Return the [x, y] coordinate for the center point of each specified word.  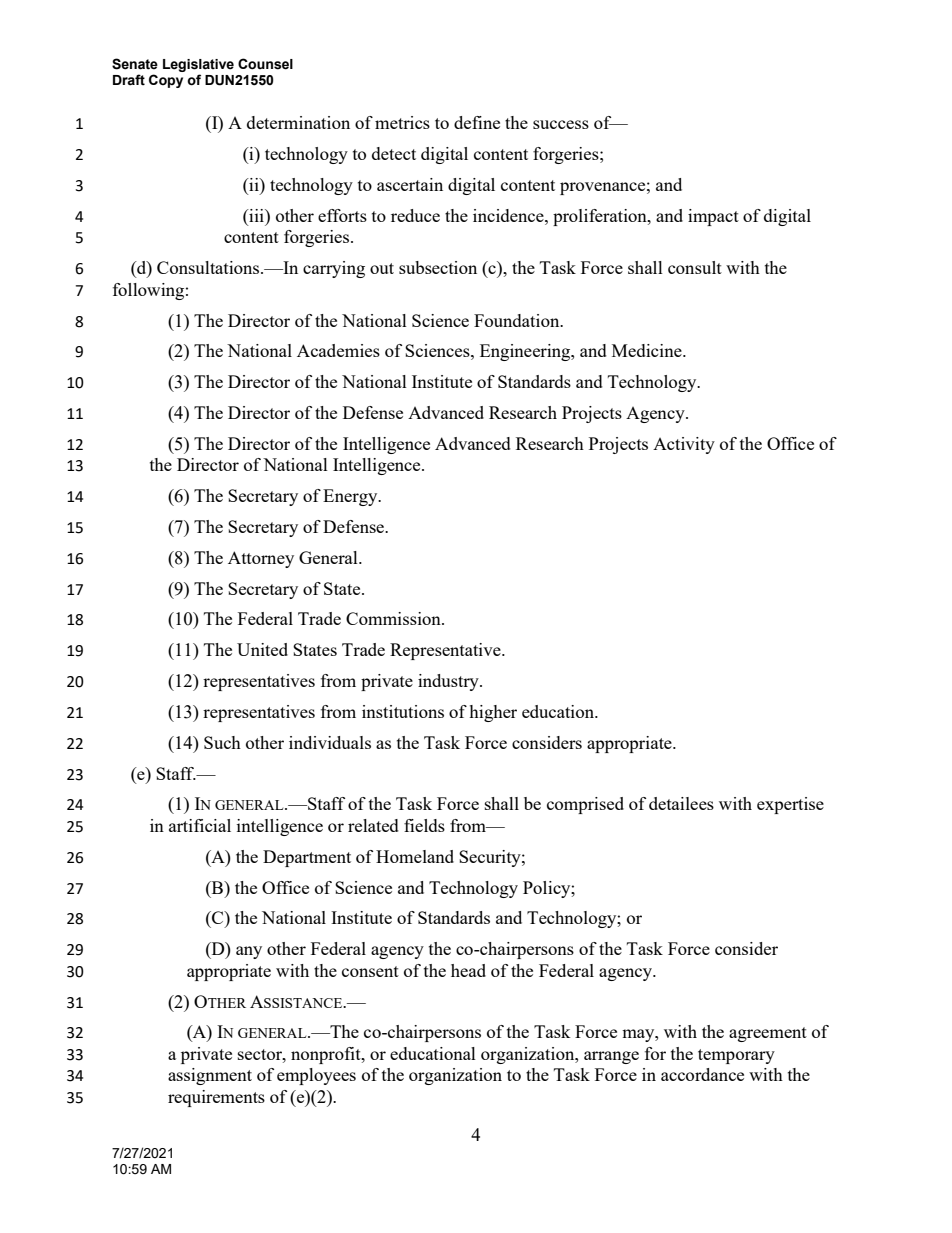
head [468, 970]
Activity [684, 445]
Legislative [198, 67]
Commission [394, 618]
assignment [210, 1076]
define [477, 122]
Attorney [261, 559]
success [561, 124]
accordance [702, 1074]
